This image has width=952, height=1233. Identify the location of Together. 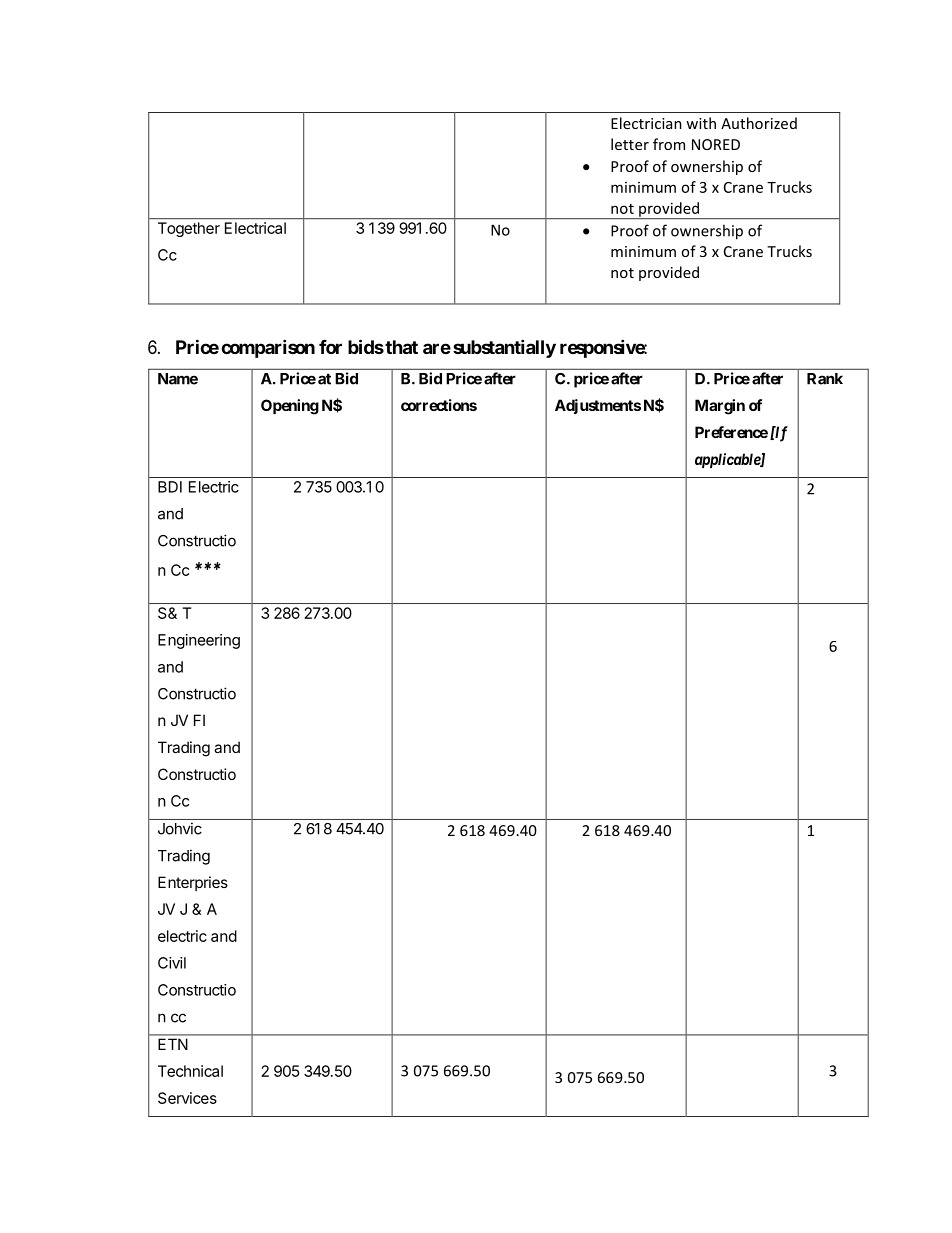
(189, 229).
